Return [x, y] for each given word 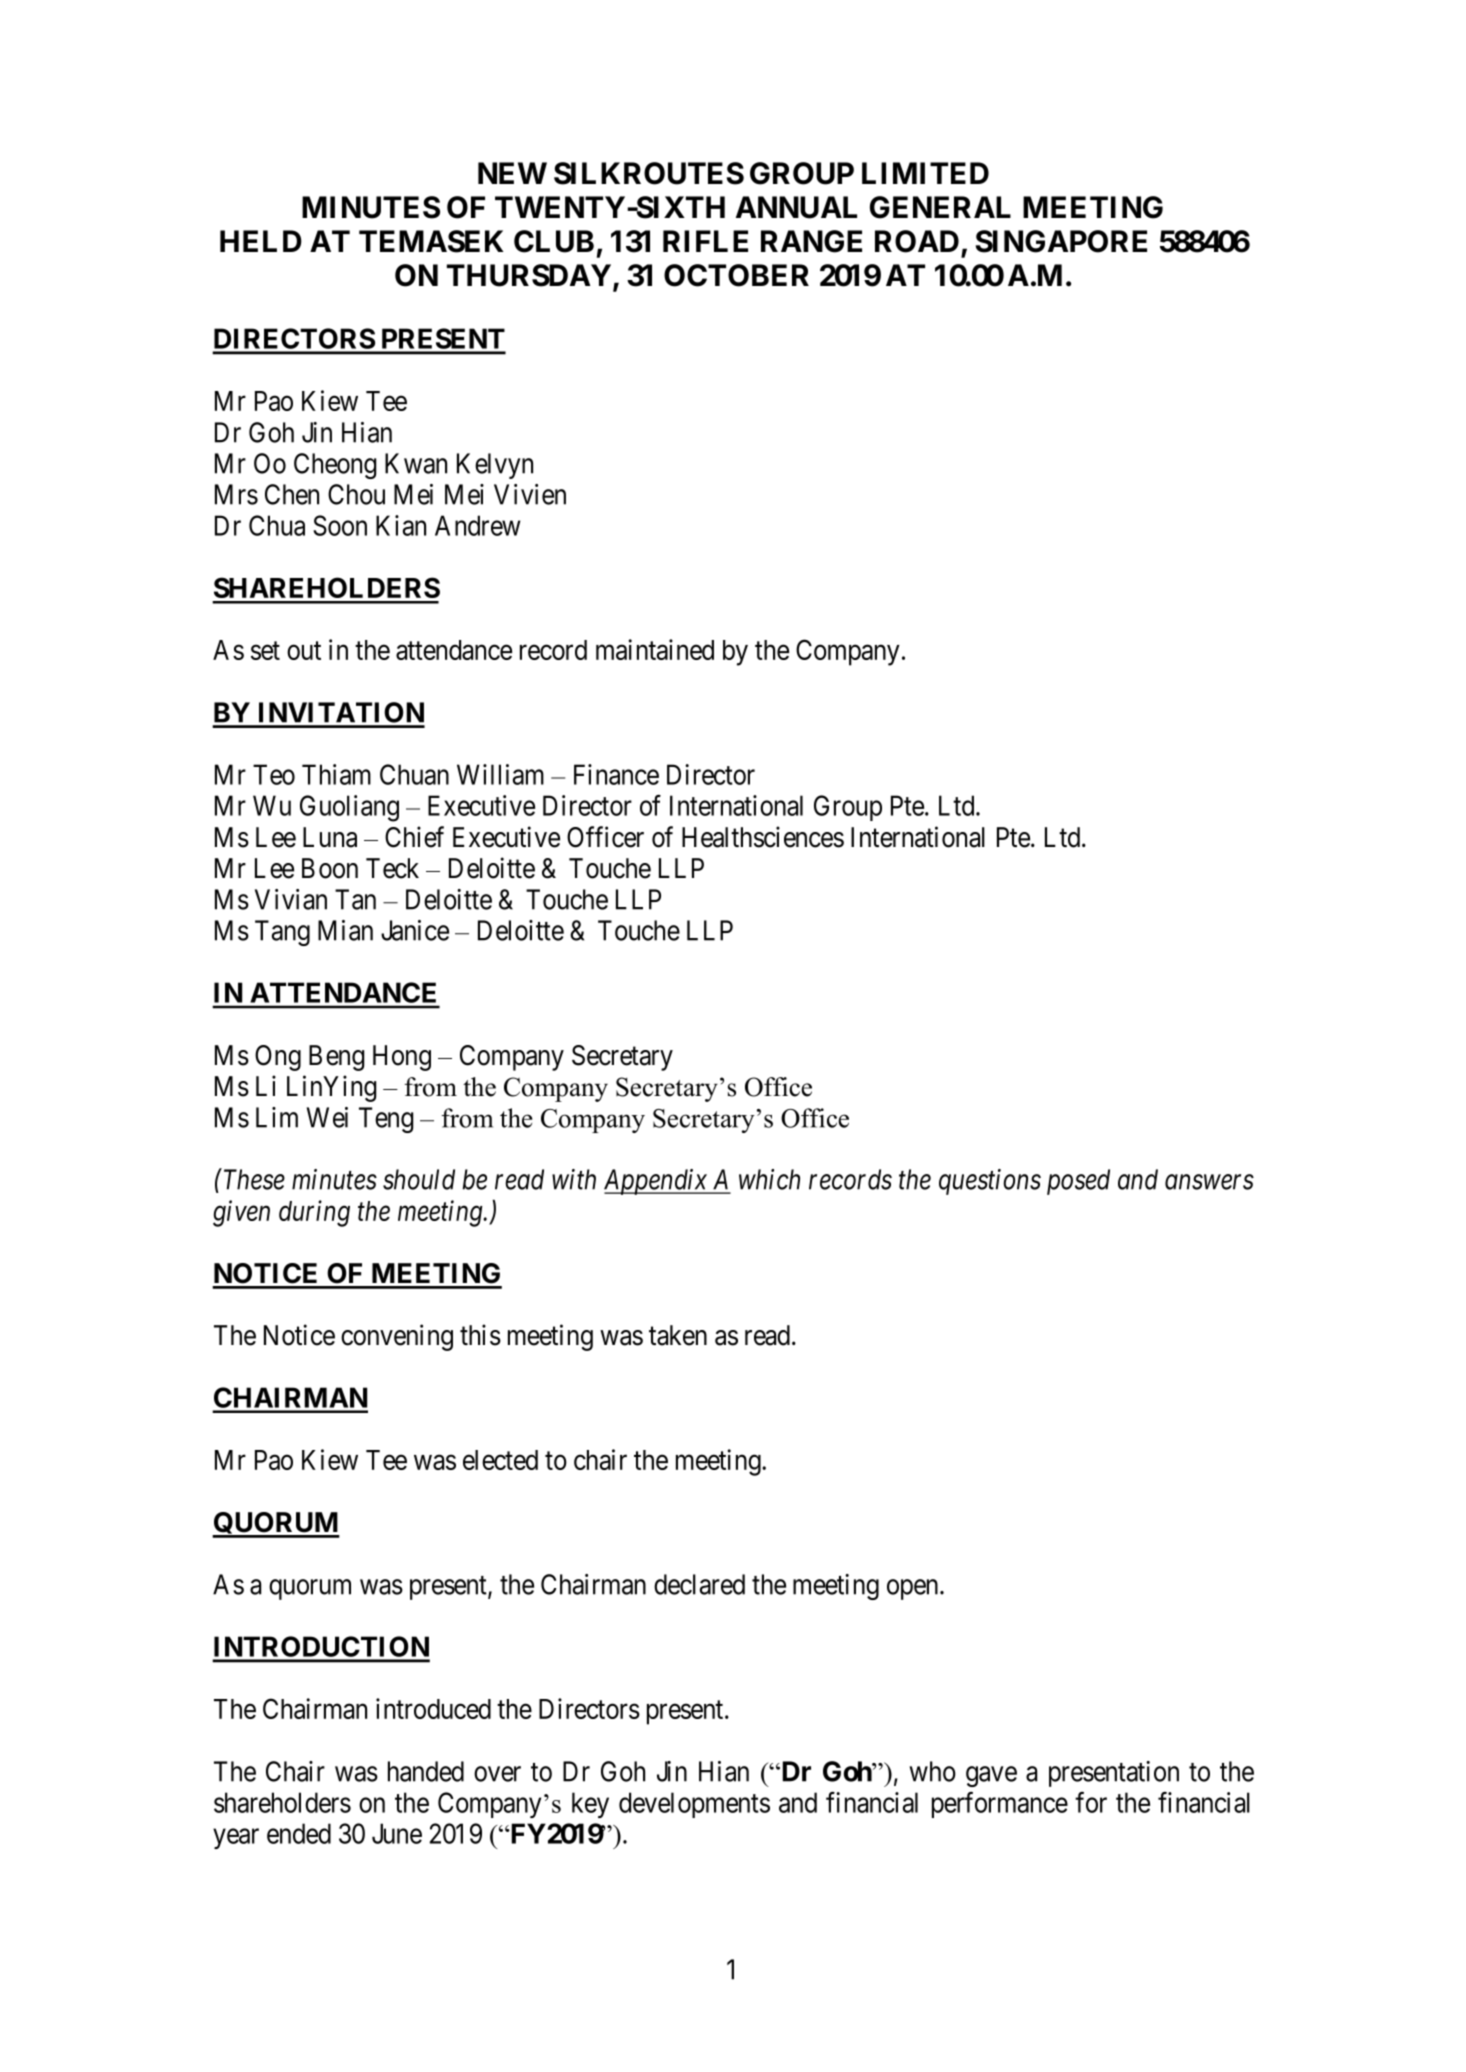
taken [678, 1335]
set [265, 651]
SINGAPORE [1061, 241]
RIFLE [705, 241]
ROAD [917, 241]
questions [990, 1182]
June [397, 1833]
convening [397, 1337]
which [769, 1179]
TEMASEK [431, 241]
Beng [337, 1058]
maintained [655, 649]
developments [694, 1805]
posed [1078, 1182]
